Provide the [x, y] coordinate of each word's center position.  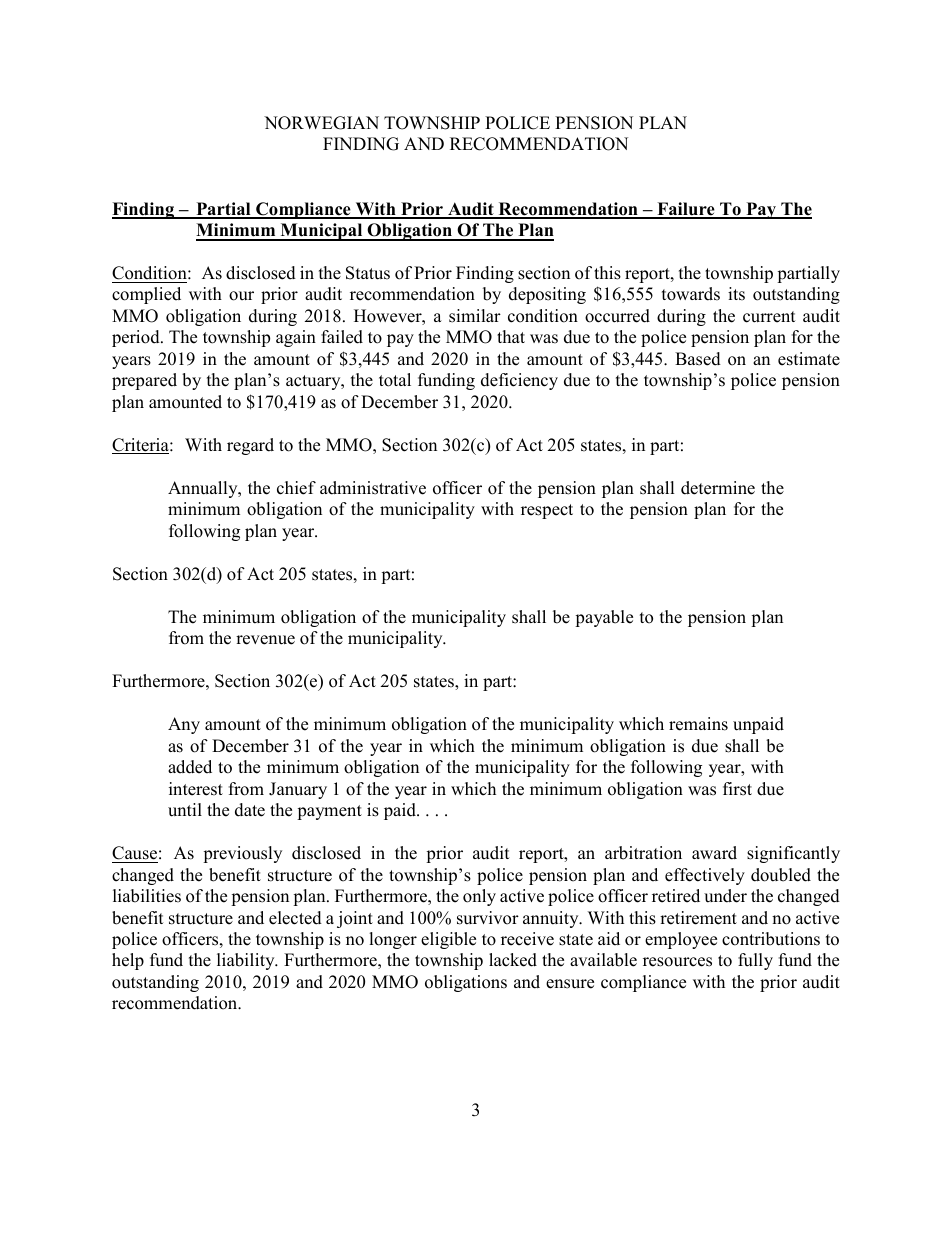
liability [247, 961]
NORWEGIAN [321, 123]
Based [698, 359]
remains [698, 724]
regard [250, 446]
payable [604, 618]
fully [755, 961]
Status [368, 273]
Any [184, 725]
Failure [686, 210]
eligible [448, 940]
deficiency [519, 381]
